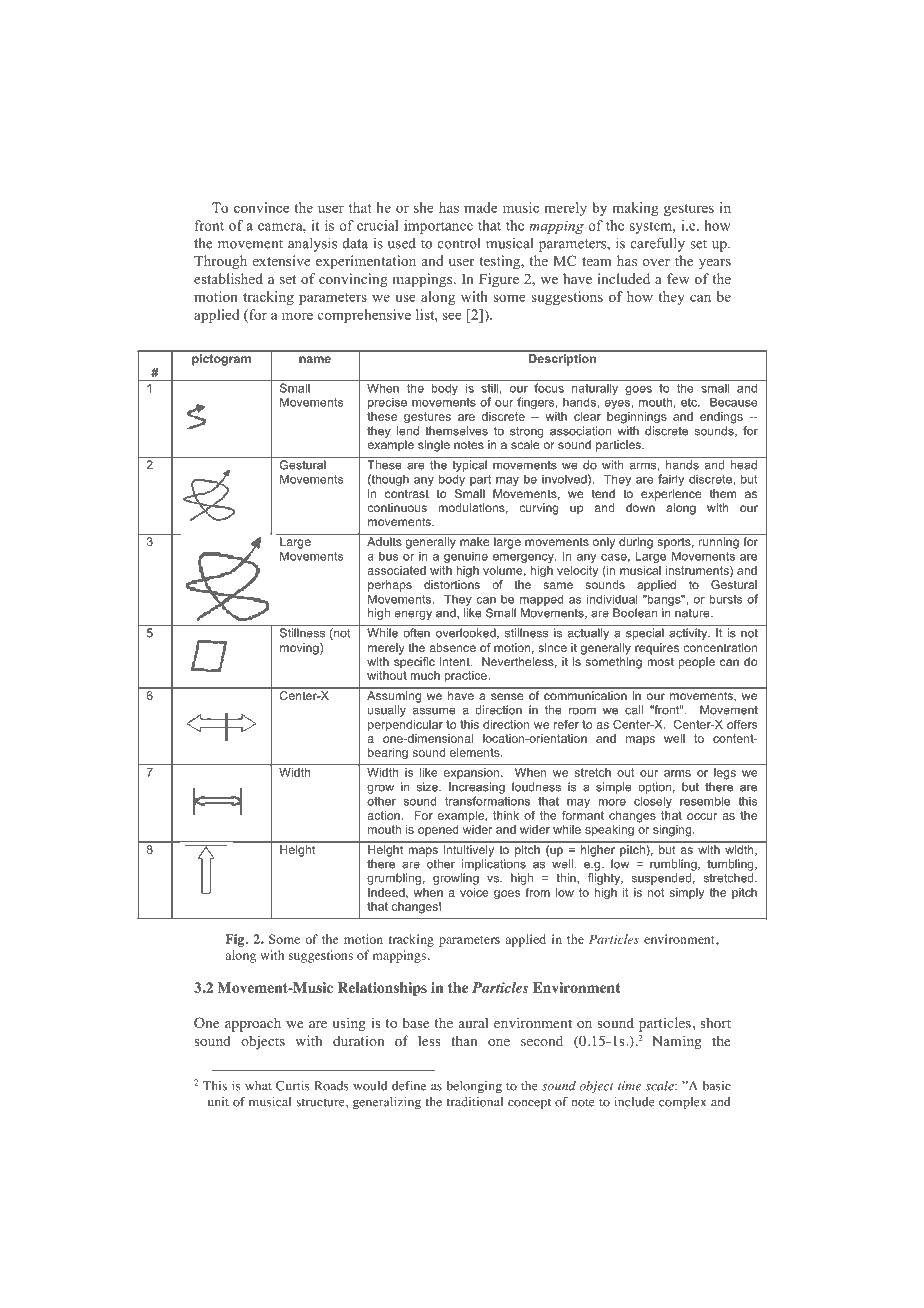 This page has height=1308, width=924. Describe the element at coordinates (474, 1087) in the page. I see `belonging` at that location.
